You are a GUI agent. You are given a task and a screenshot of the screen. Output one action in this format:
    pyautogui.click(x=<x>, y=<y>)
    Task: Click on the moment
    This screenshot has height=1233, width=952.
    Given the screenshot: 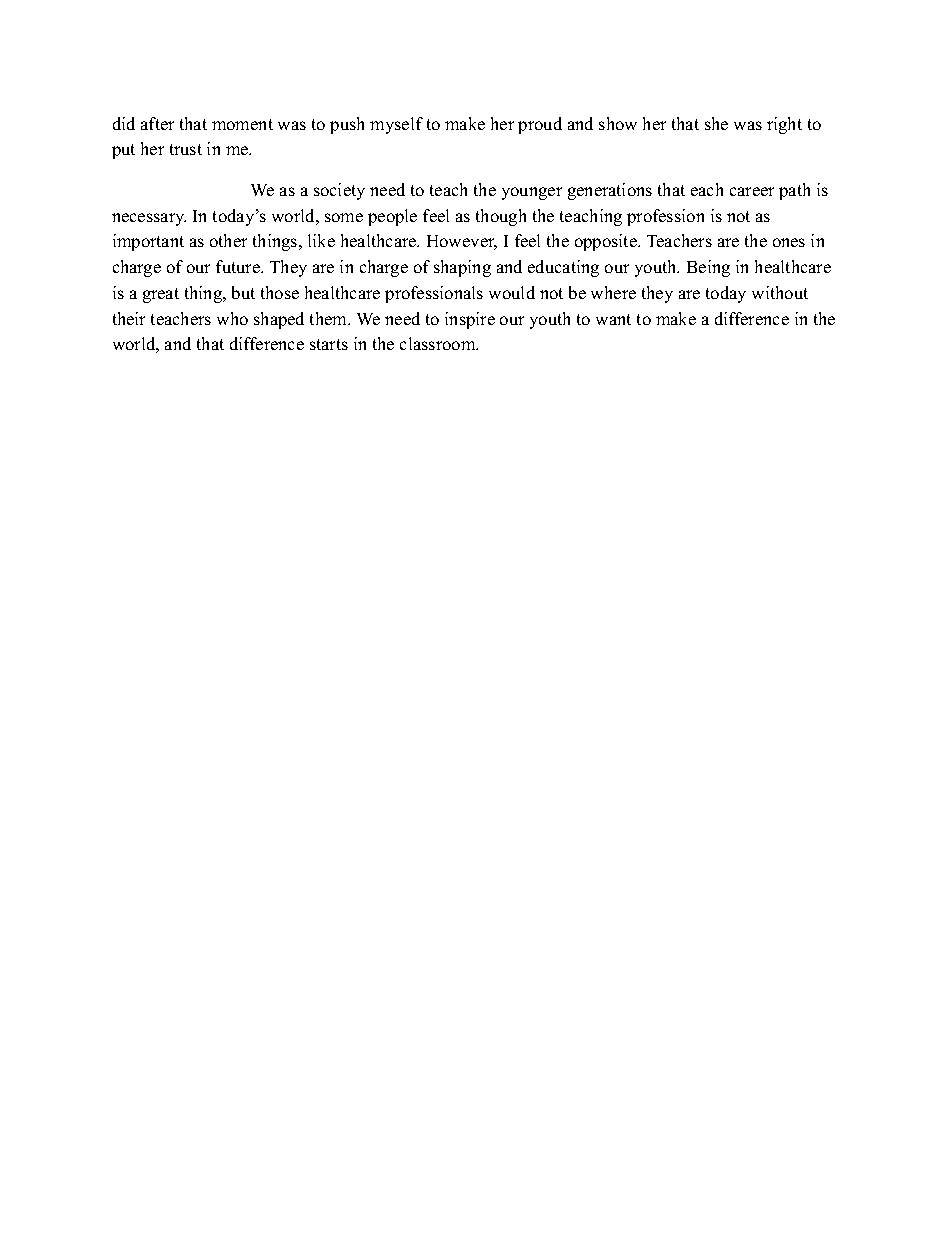 What is the action you would take?
    pyautogui.click(x=242, y=124)
